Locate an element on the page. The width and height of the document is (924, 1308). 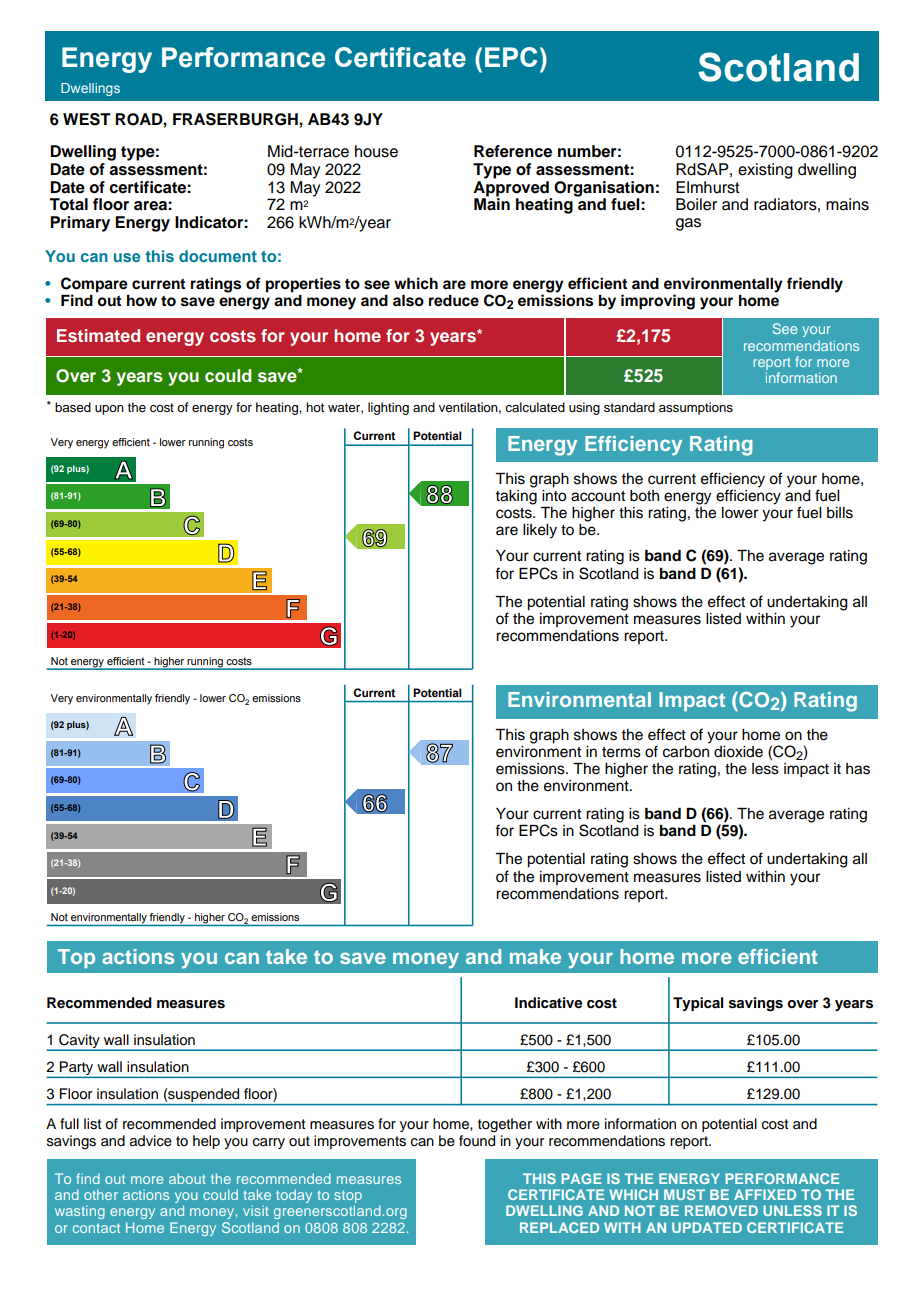
upon is located at coordinates (109, 410).
